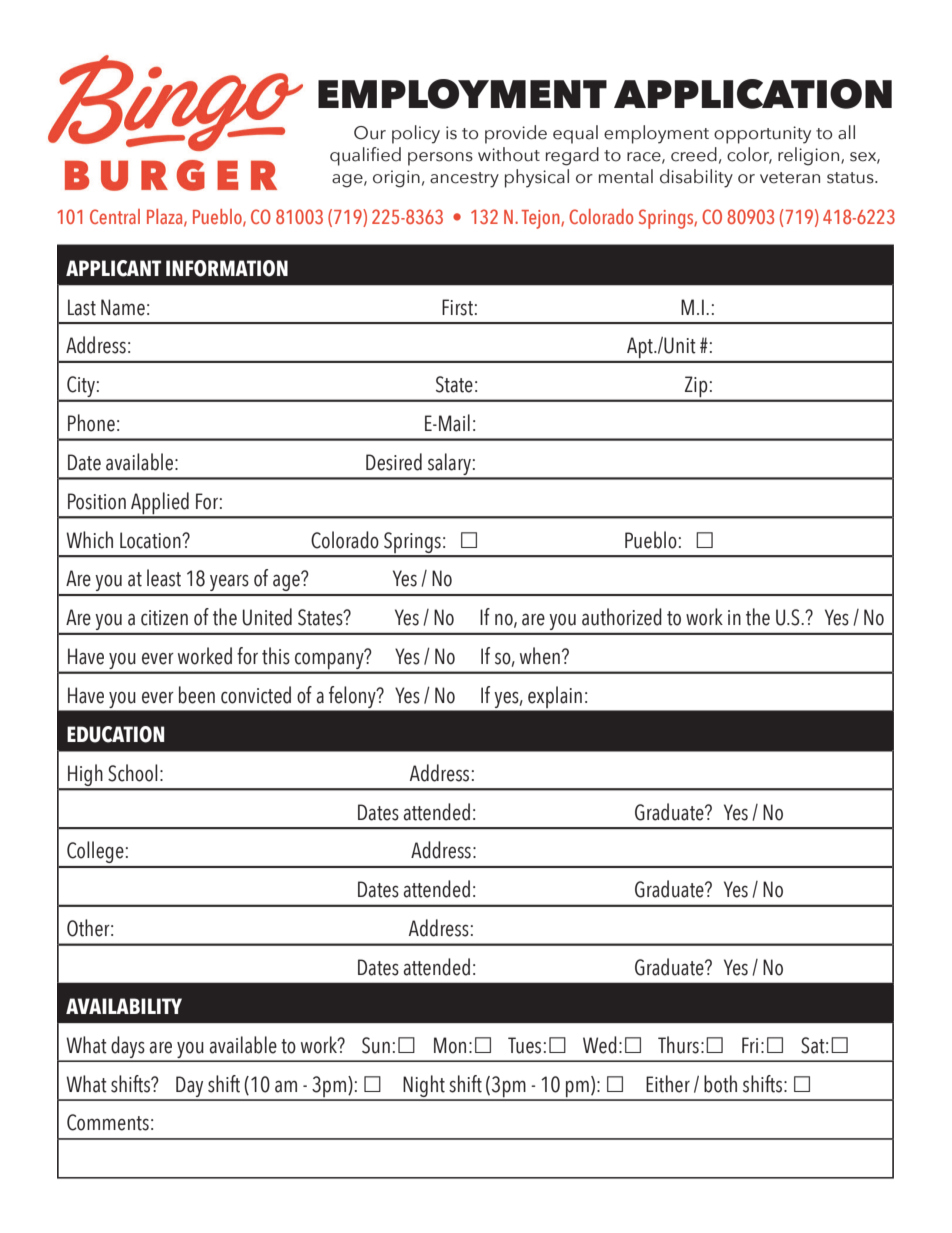 Image resolution: width=952 pixels, height=1233 pixels. What do you see at coordinates (668, 1084) in the screenshot?
I see `Either` at bounding box center [668, 1084].
